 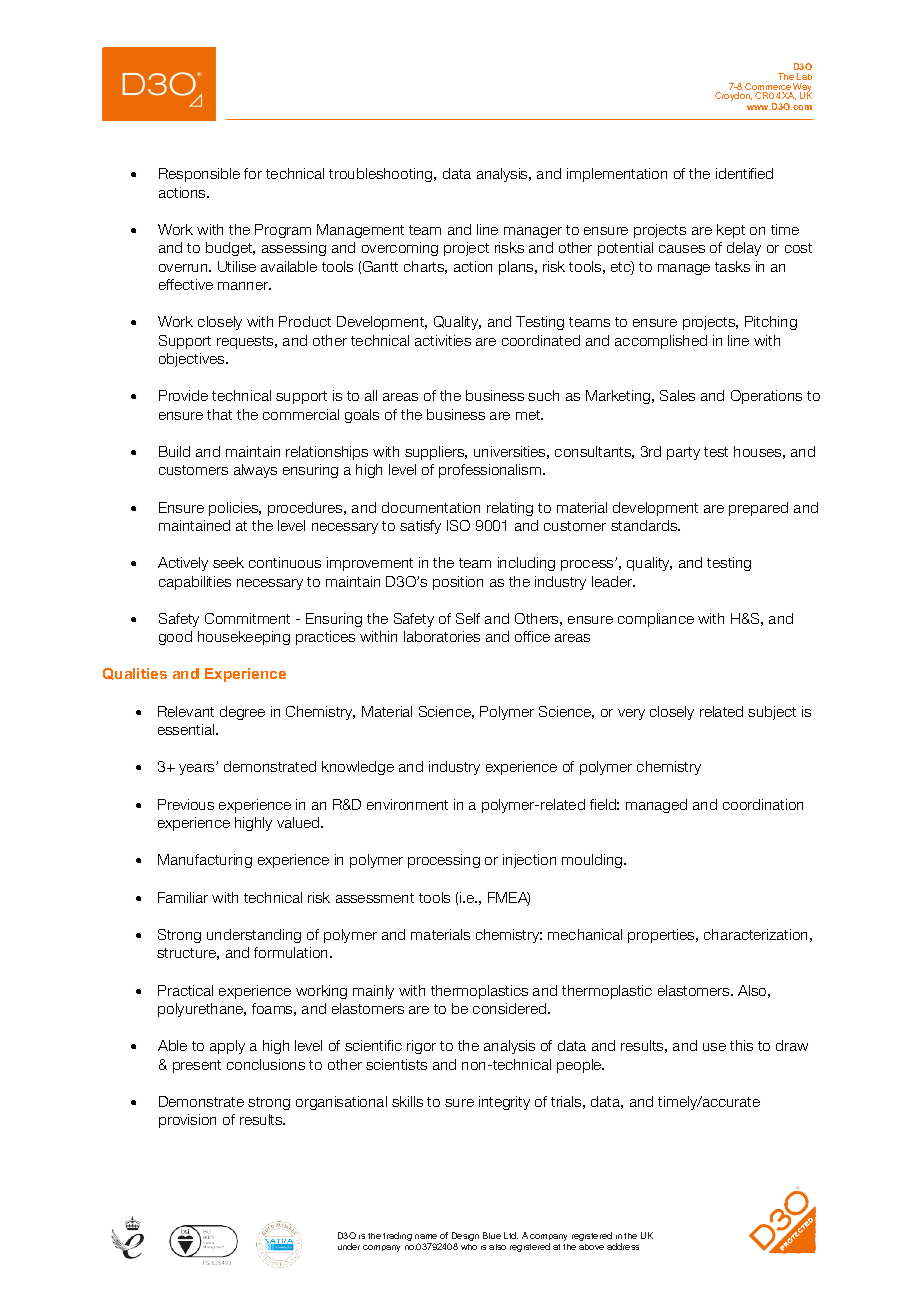 What do you see at coordinates (741, 1045) in the document?
I see `this` at bounding box center [741, 1045].
